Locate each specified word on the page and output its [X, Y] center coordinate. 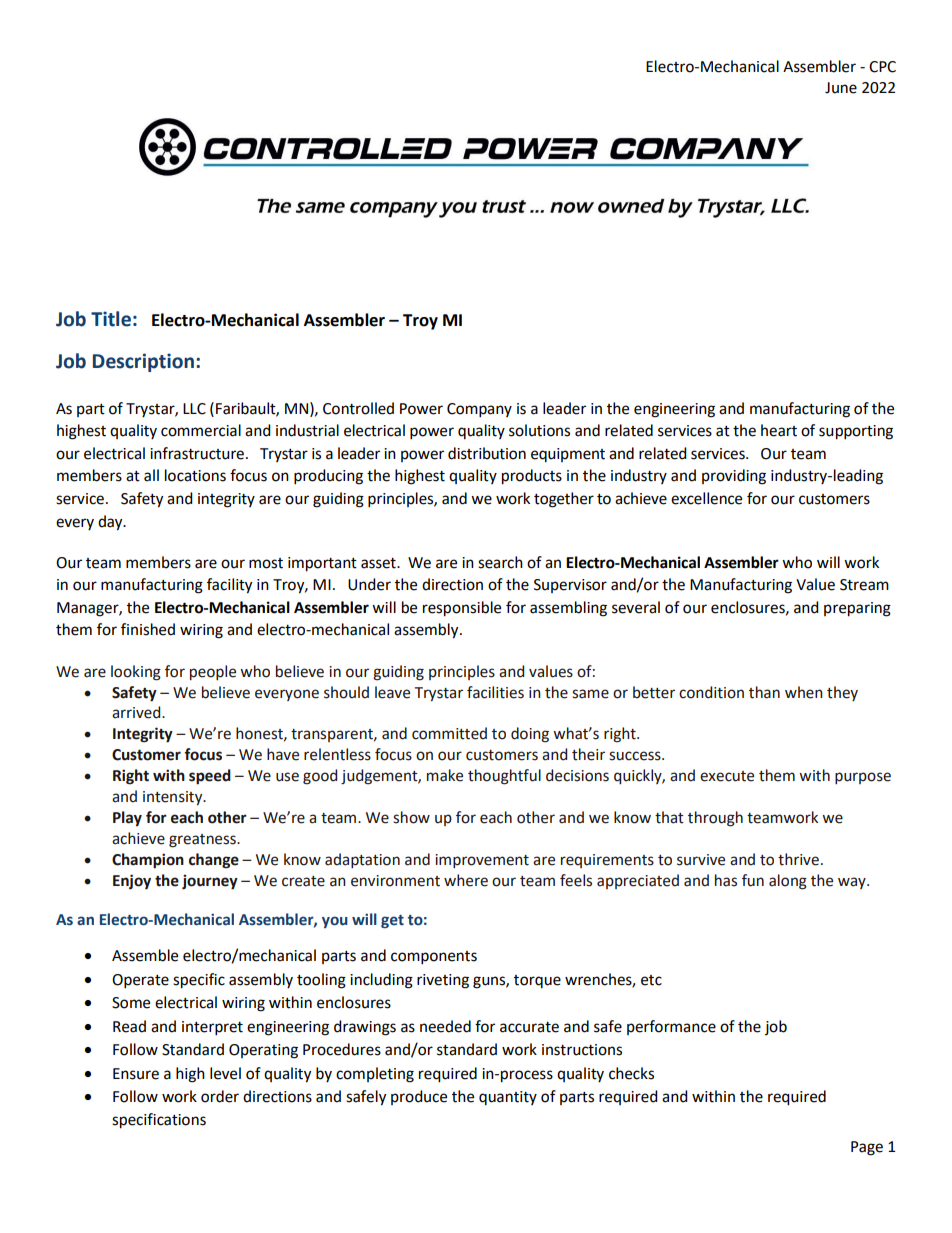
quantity [508, 1098]
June [841, 88]
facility [229, 586]
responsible [462, 609]
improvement [482, 861]
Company [479, 410]
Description [143, 362]
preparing [857, 609]
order [220, 1096]
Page [867, 1148]
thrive [798, 859]
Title [111, 319]
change [214, 861]
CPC [882, 67]
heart [779, 430]
